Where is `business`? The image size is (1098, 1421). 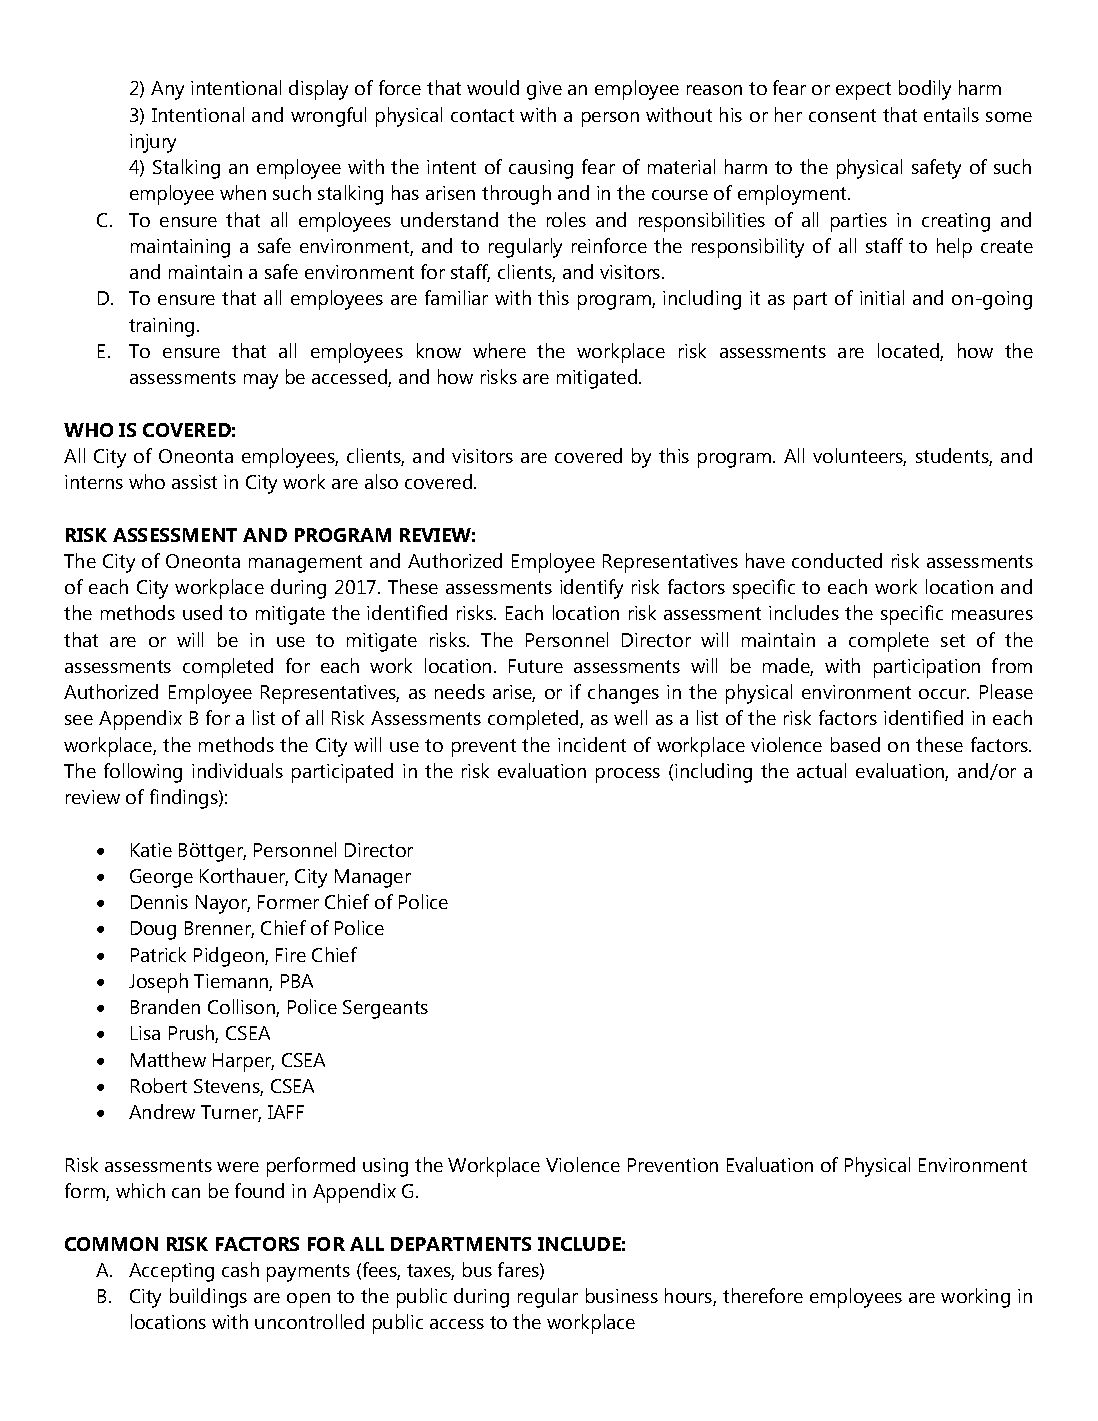 business is located at coordinates (622, 1295).
